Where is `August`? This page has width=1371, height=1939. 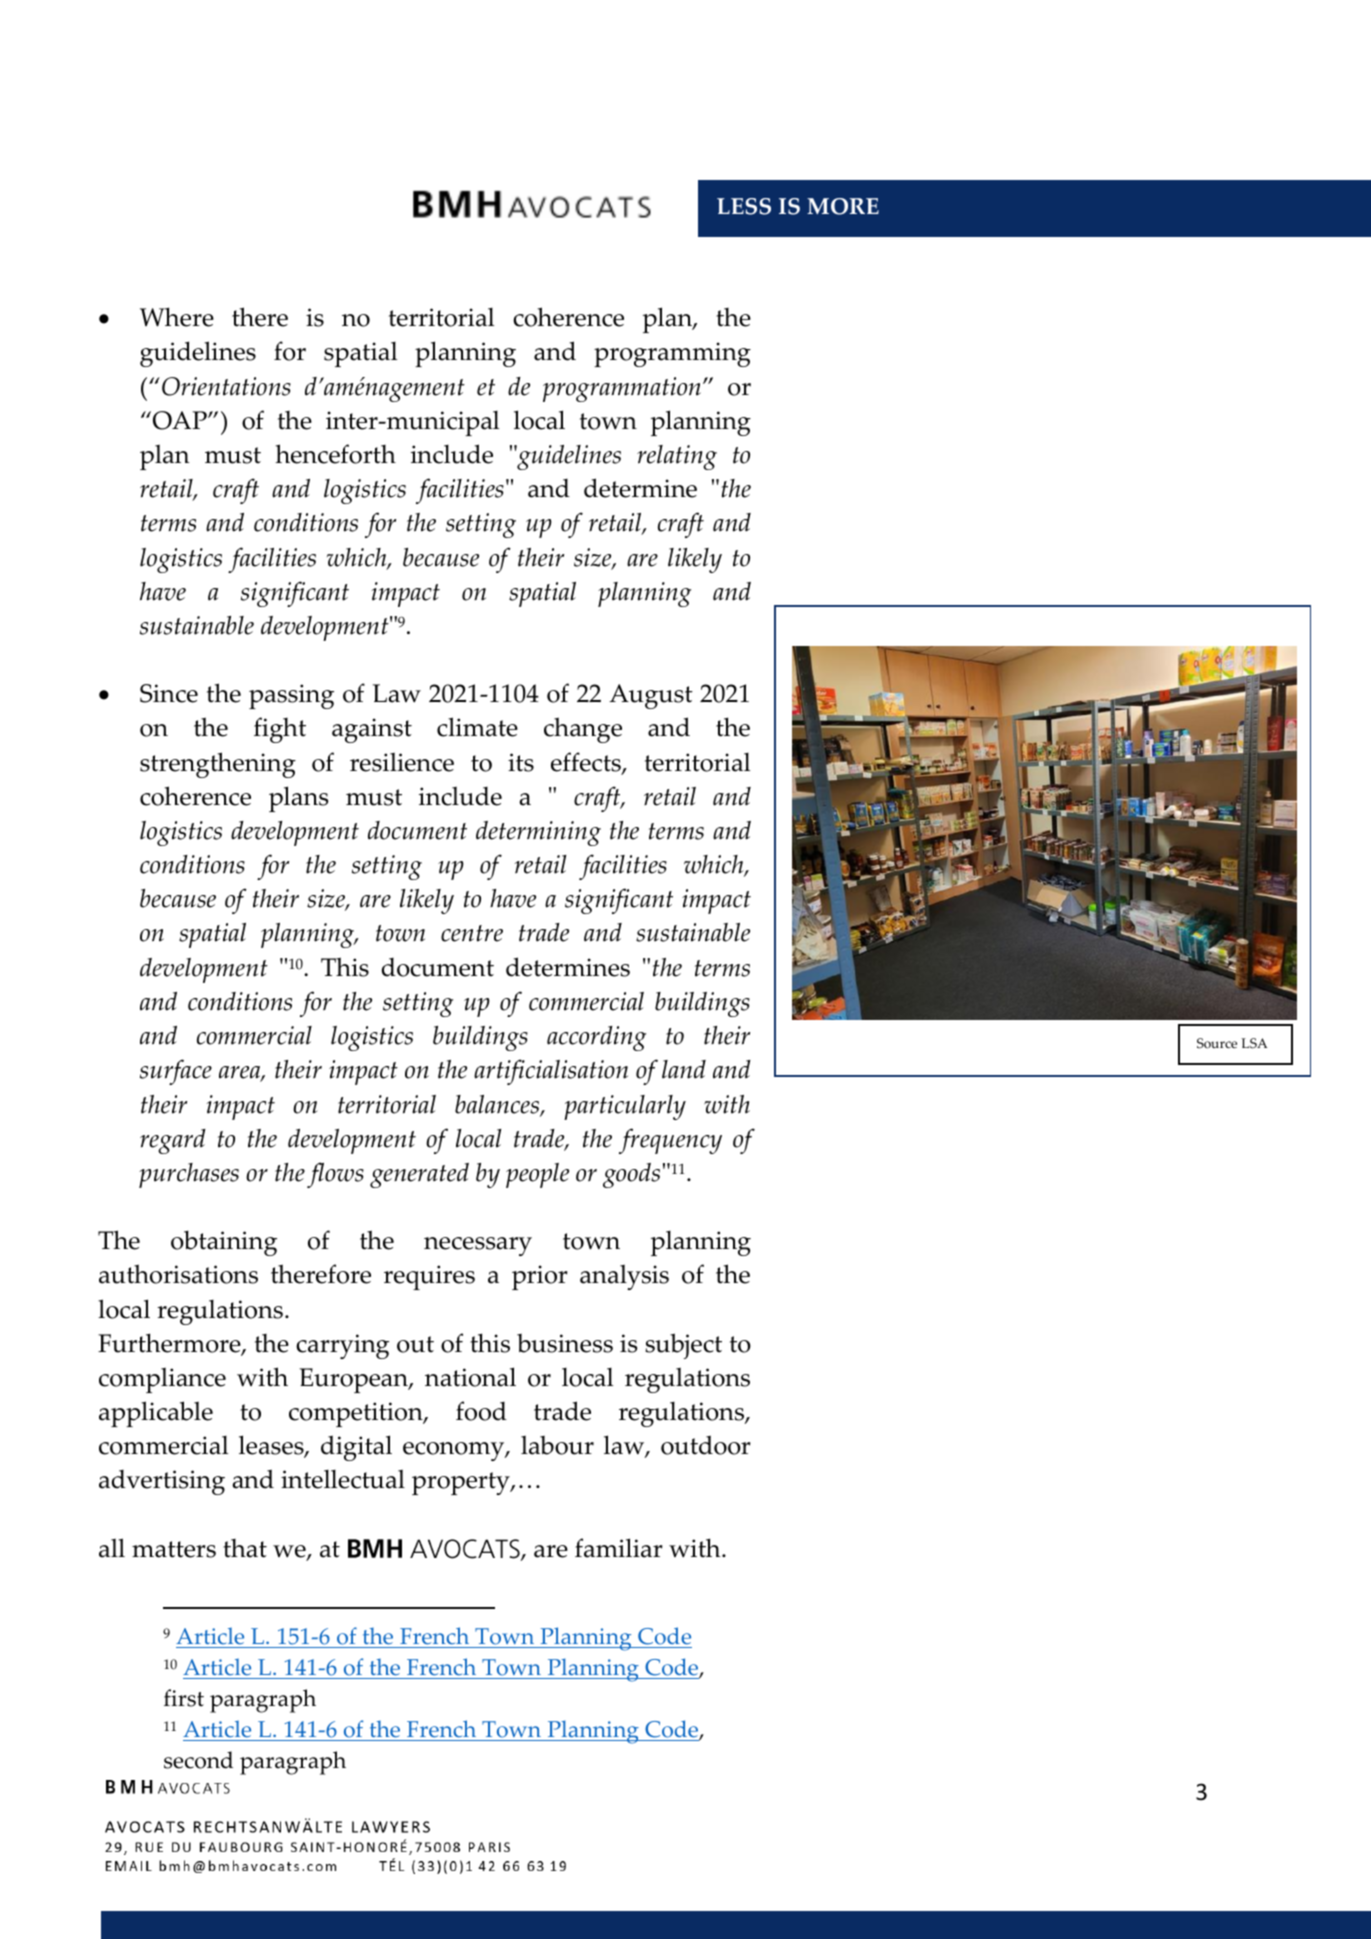 August is located at coordinates (651, 696).
